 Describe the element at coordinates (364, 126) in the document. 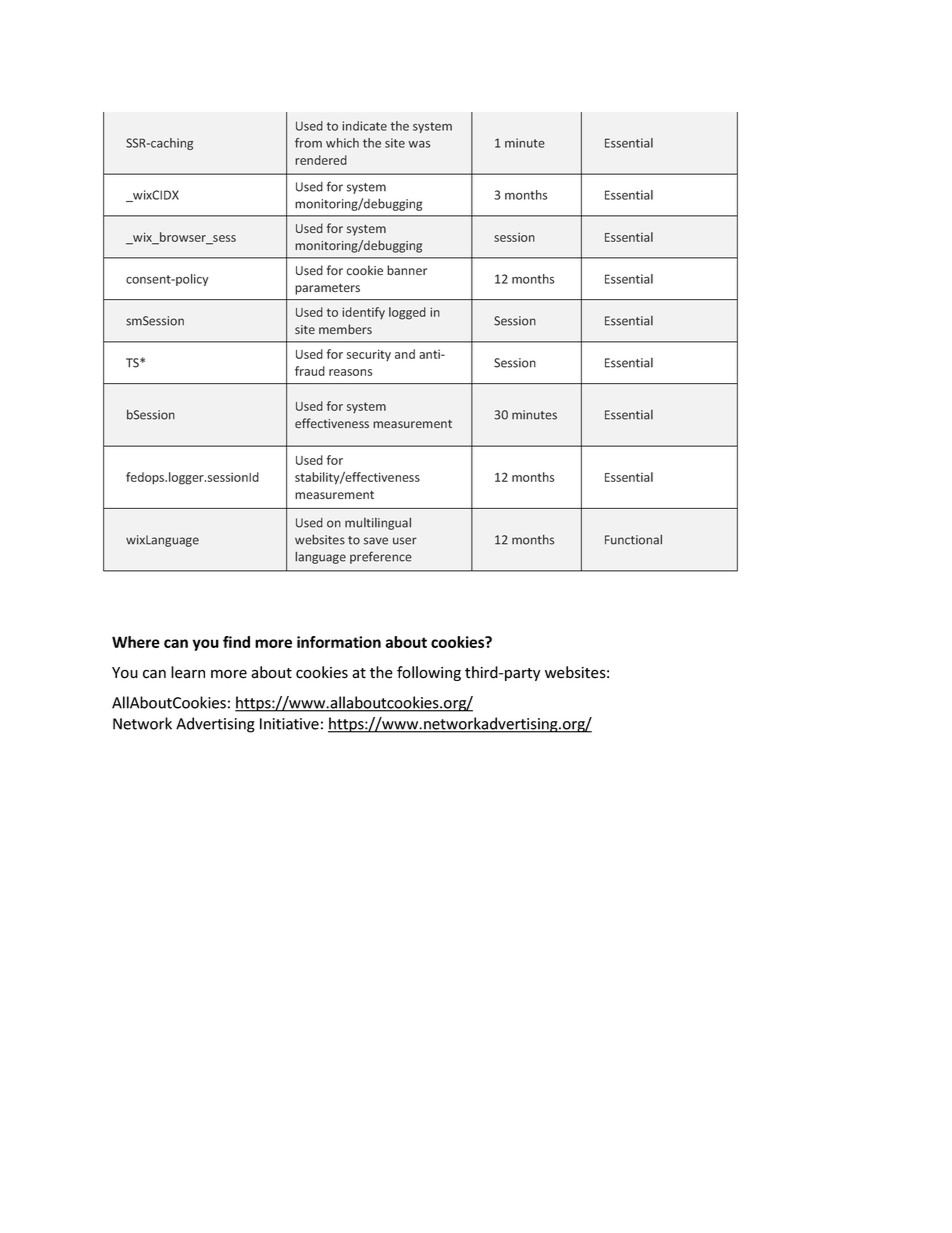

I see `indicate` at that location.
